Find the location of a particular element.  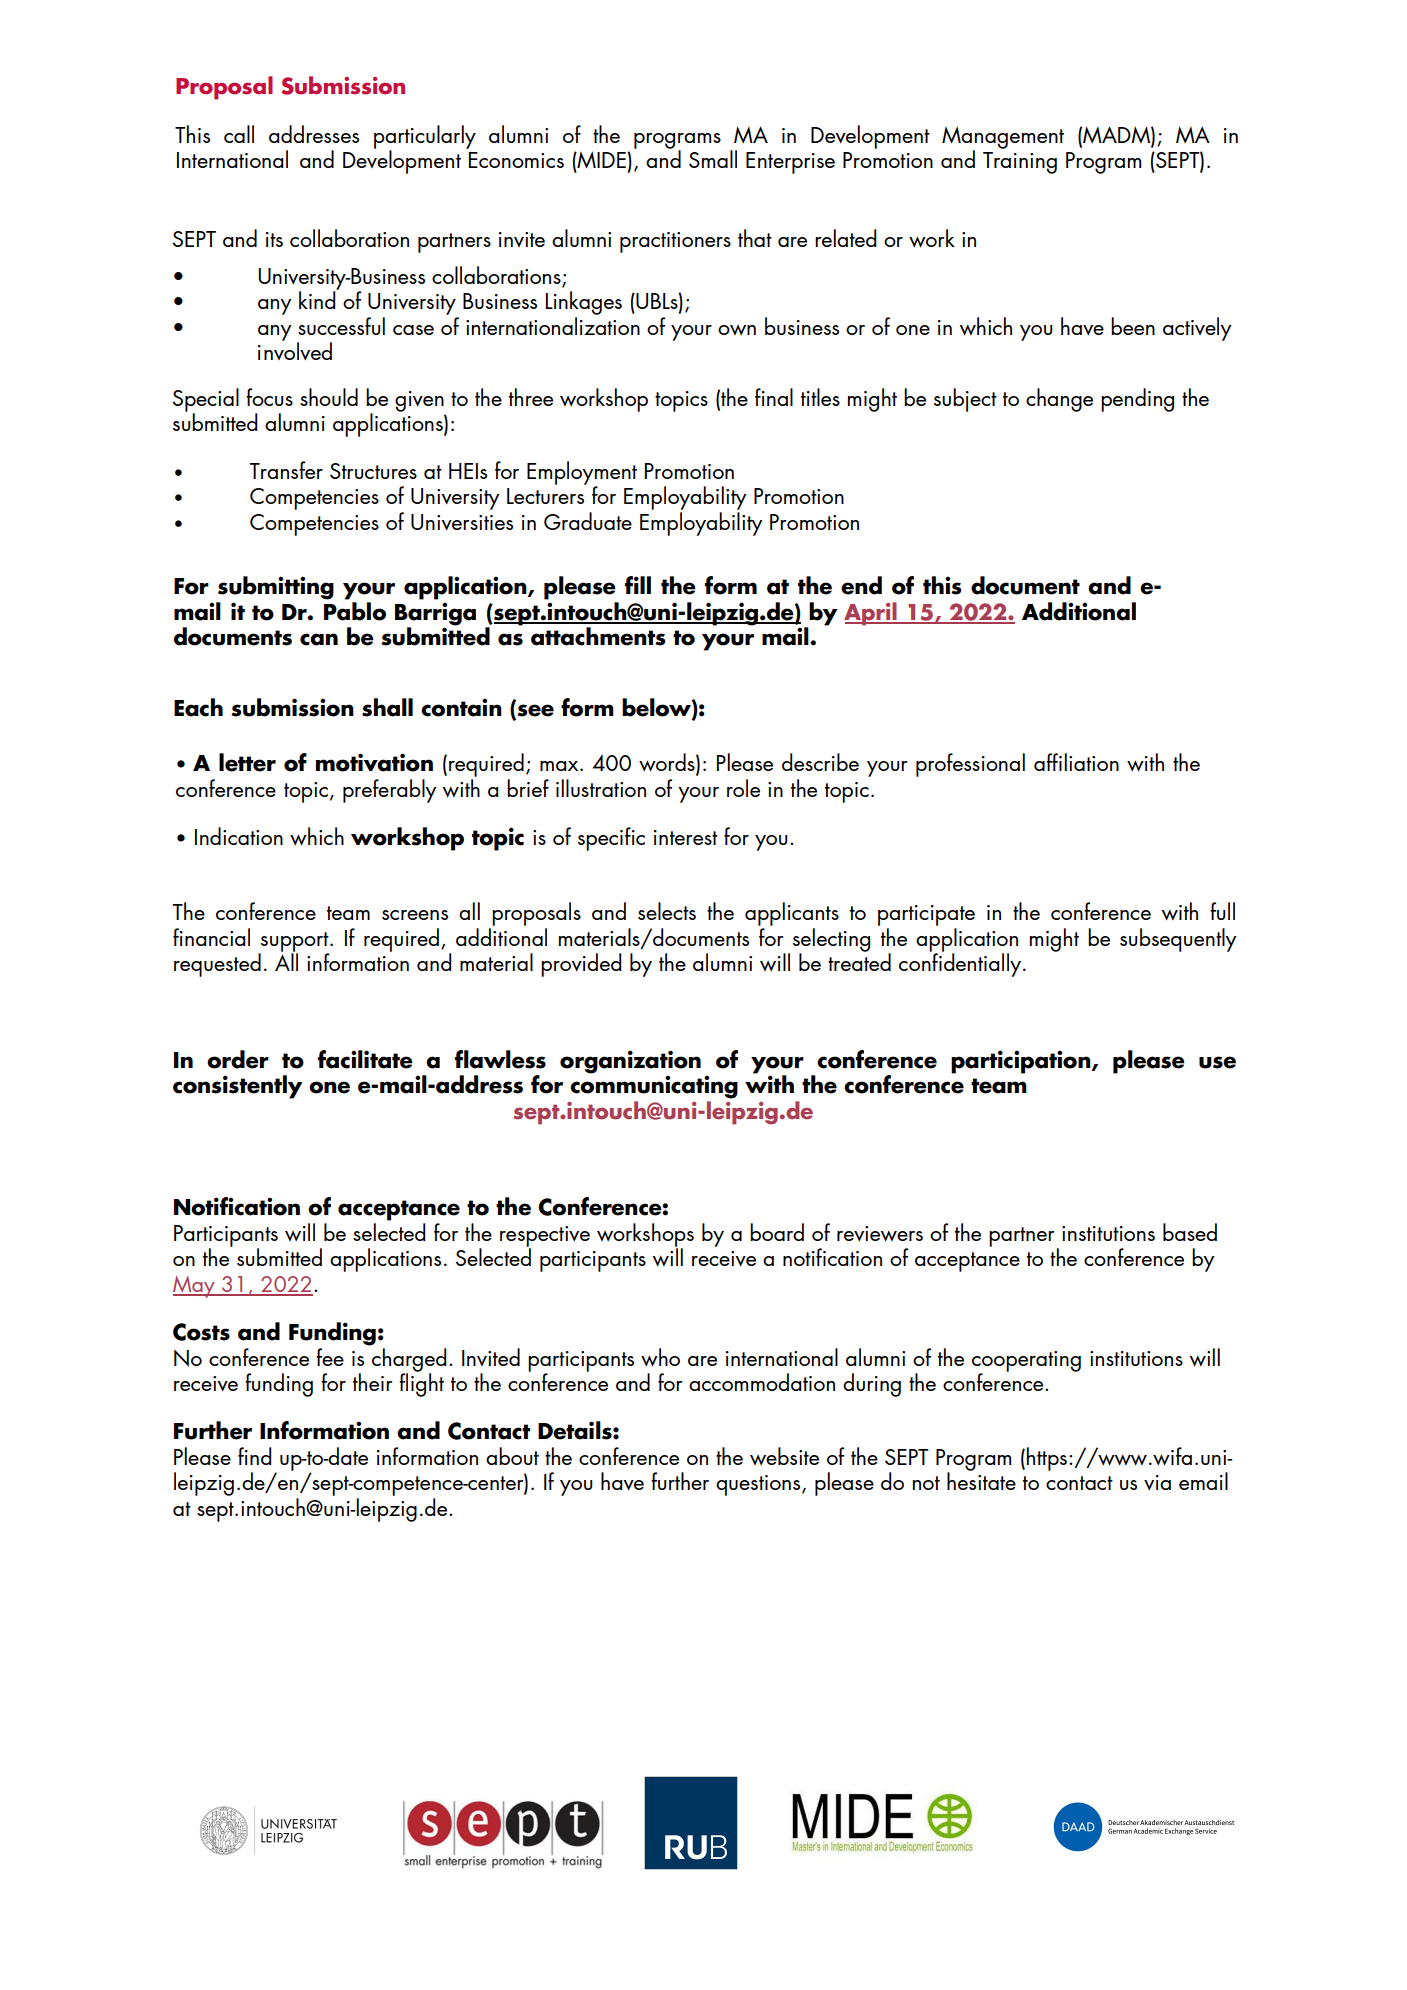

consistently is located at coordinates (237, 1087).
